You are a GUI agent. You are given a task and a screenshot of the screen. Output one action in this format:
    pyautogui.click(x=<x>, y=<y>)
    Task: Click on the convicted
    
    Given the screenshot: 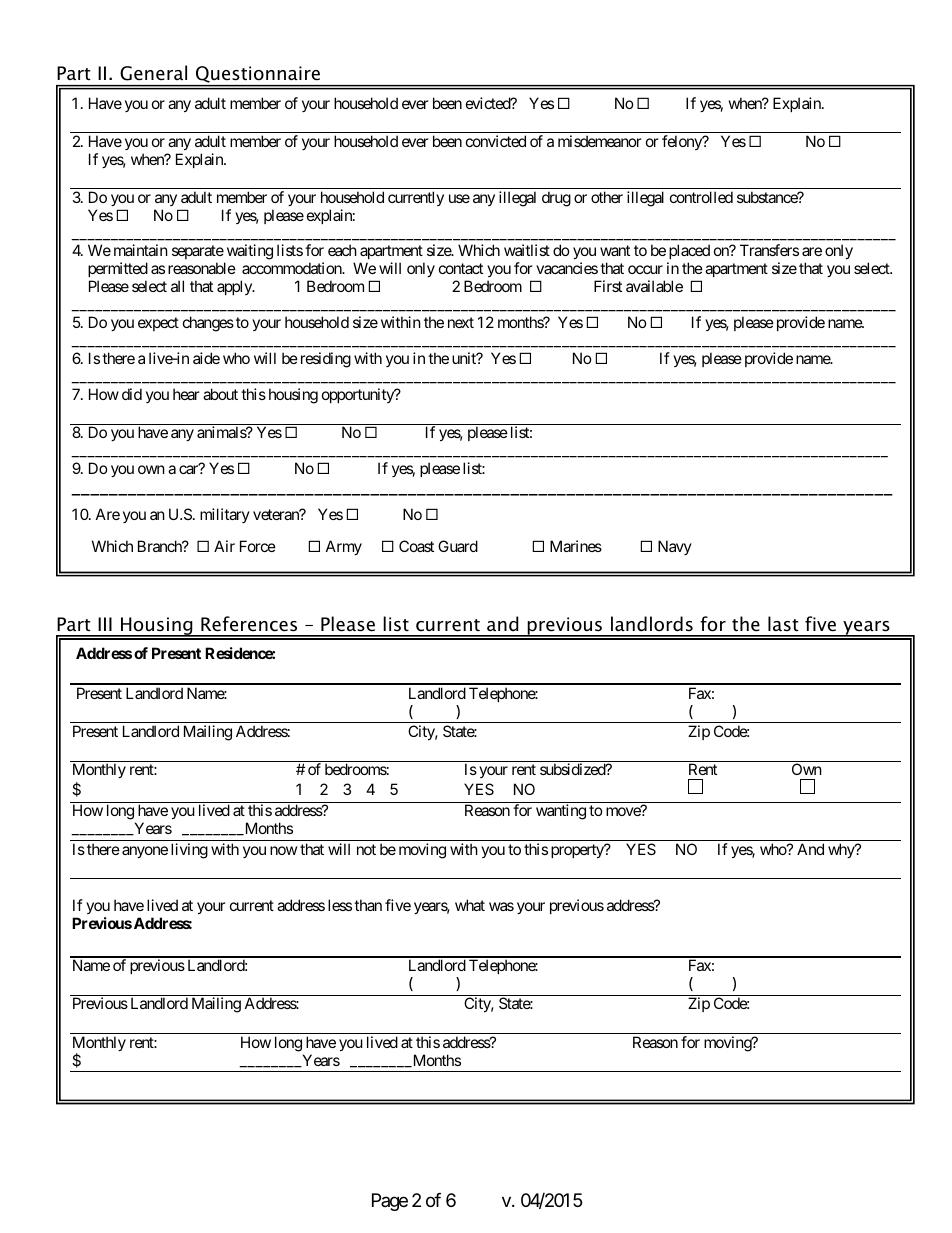 What is the action you would take?
    pyautogui.click(x=496, y=141)
